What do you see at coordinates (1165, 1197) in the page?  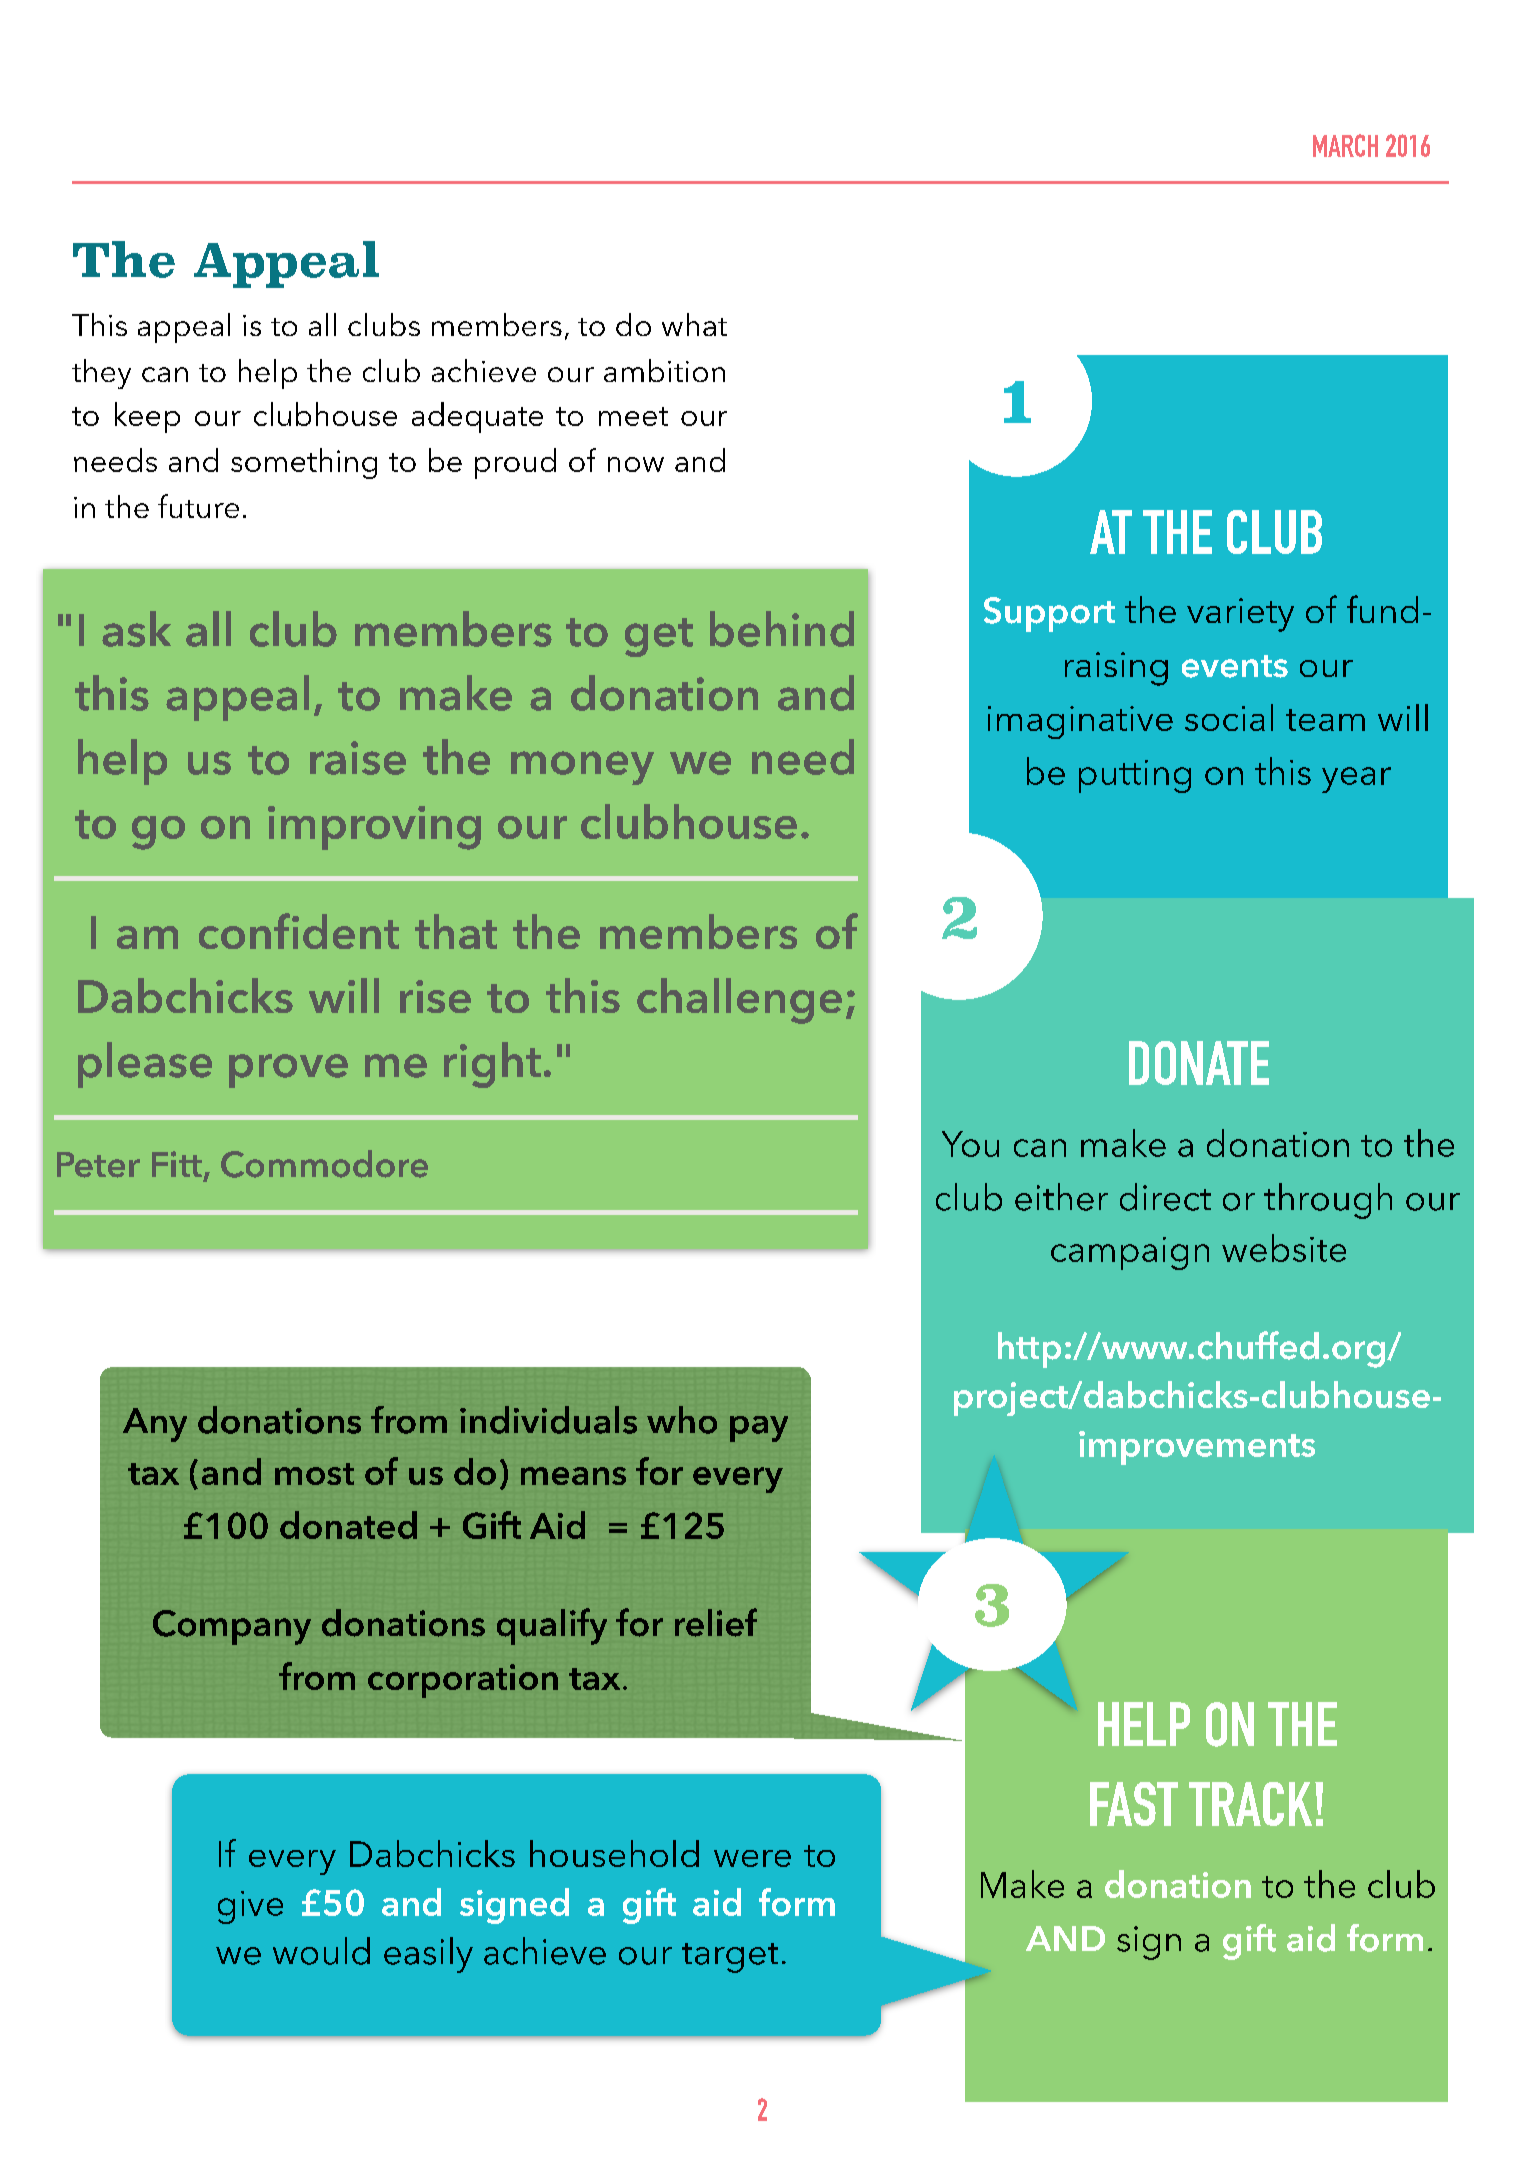 I see `direct` at bounding box center [1165, 1197].
